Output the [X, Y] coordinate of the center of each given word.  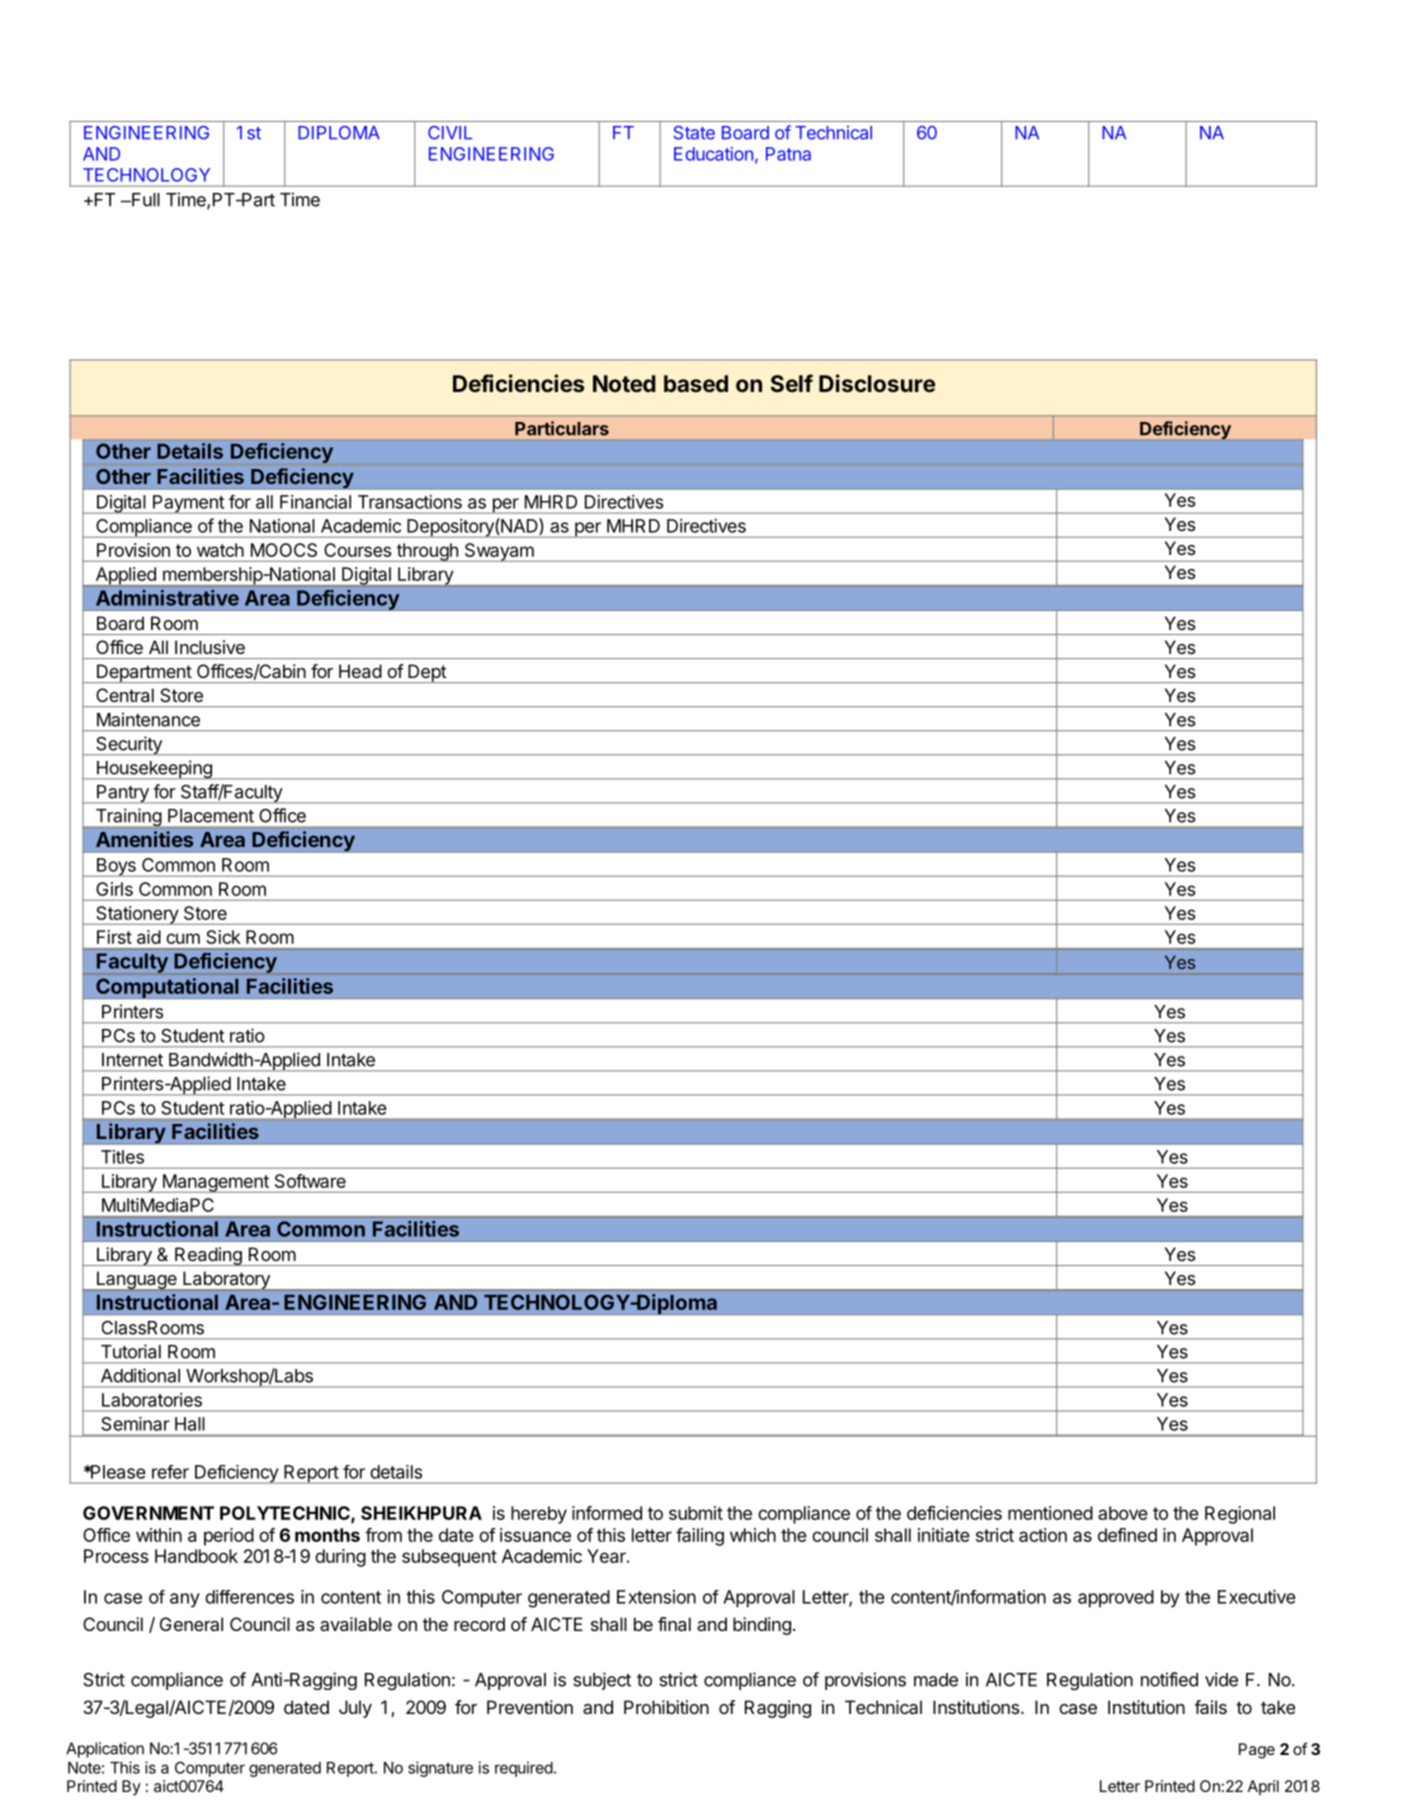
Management [215, 1183]
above [1123, 1513]
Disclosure [877, 383]
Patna [788, 154]
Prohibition [666, 1707]
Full [145, 200]
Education [713, 154]
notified [1169, 1679]
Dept [427, 673]
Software [310, 1181]
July [355, 1709]
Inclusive [210, 647]
